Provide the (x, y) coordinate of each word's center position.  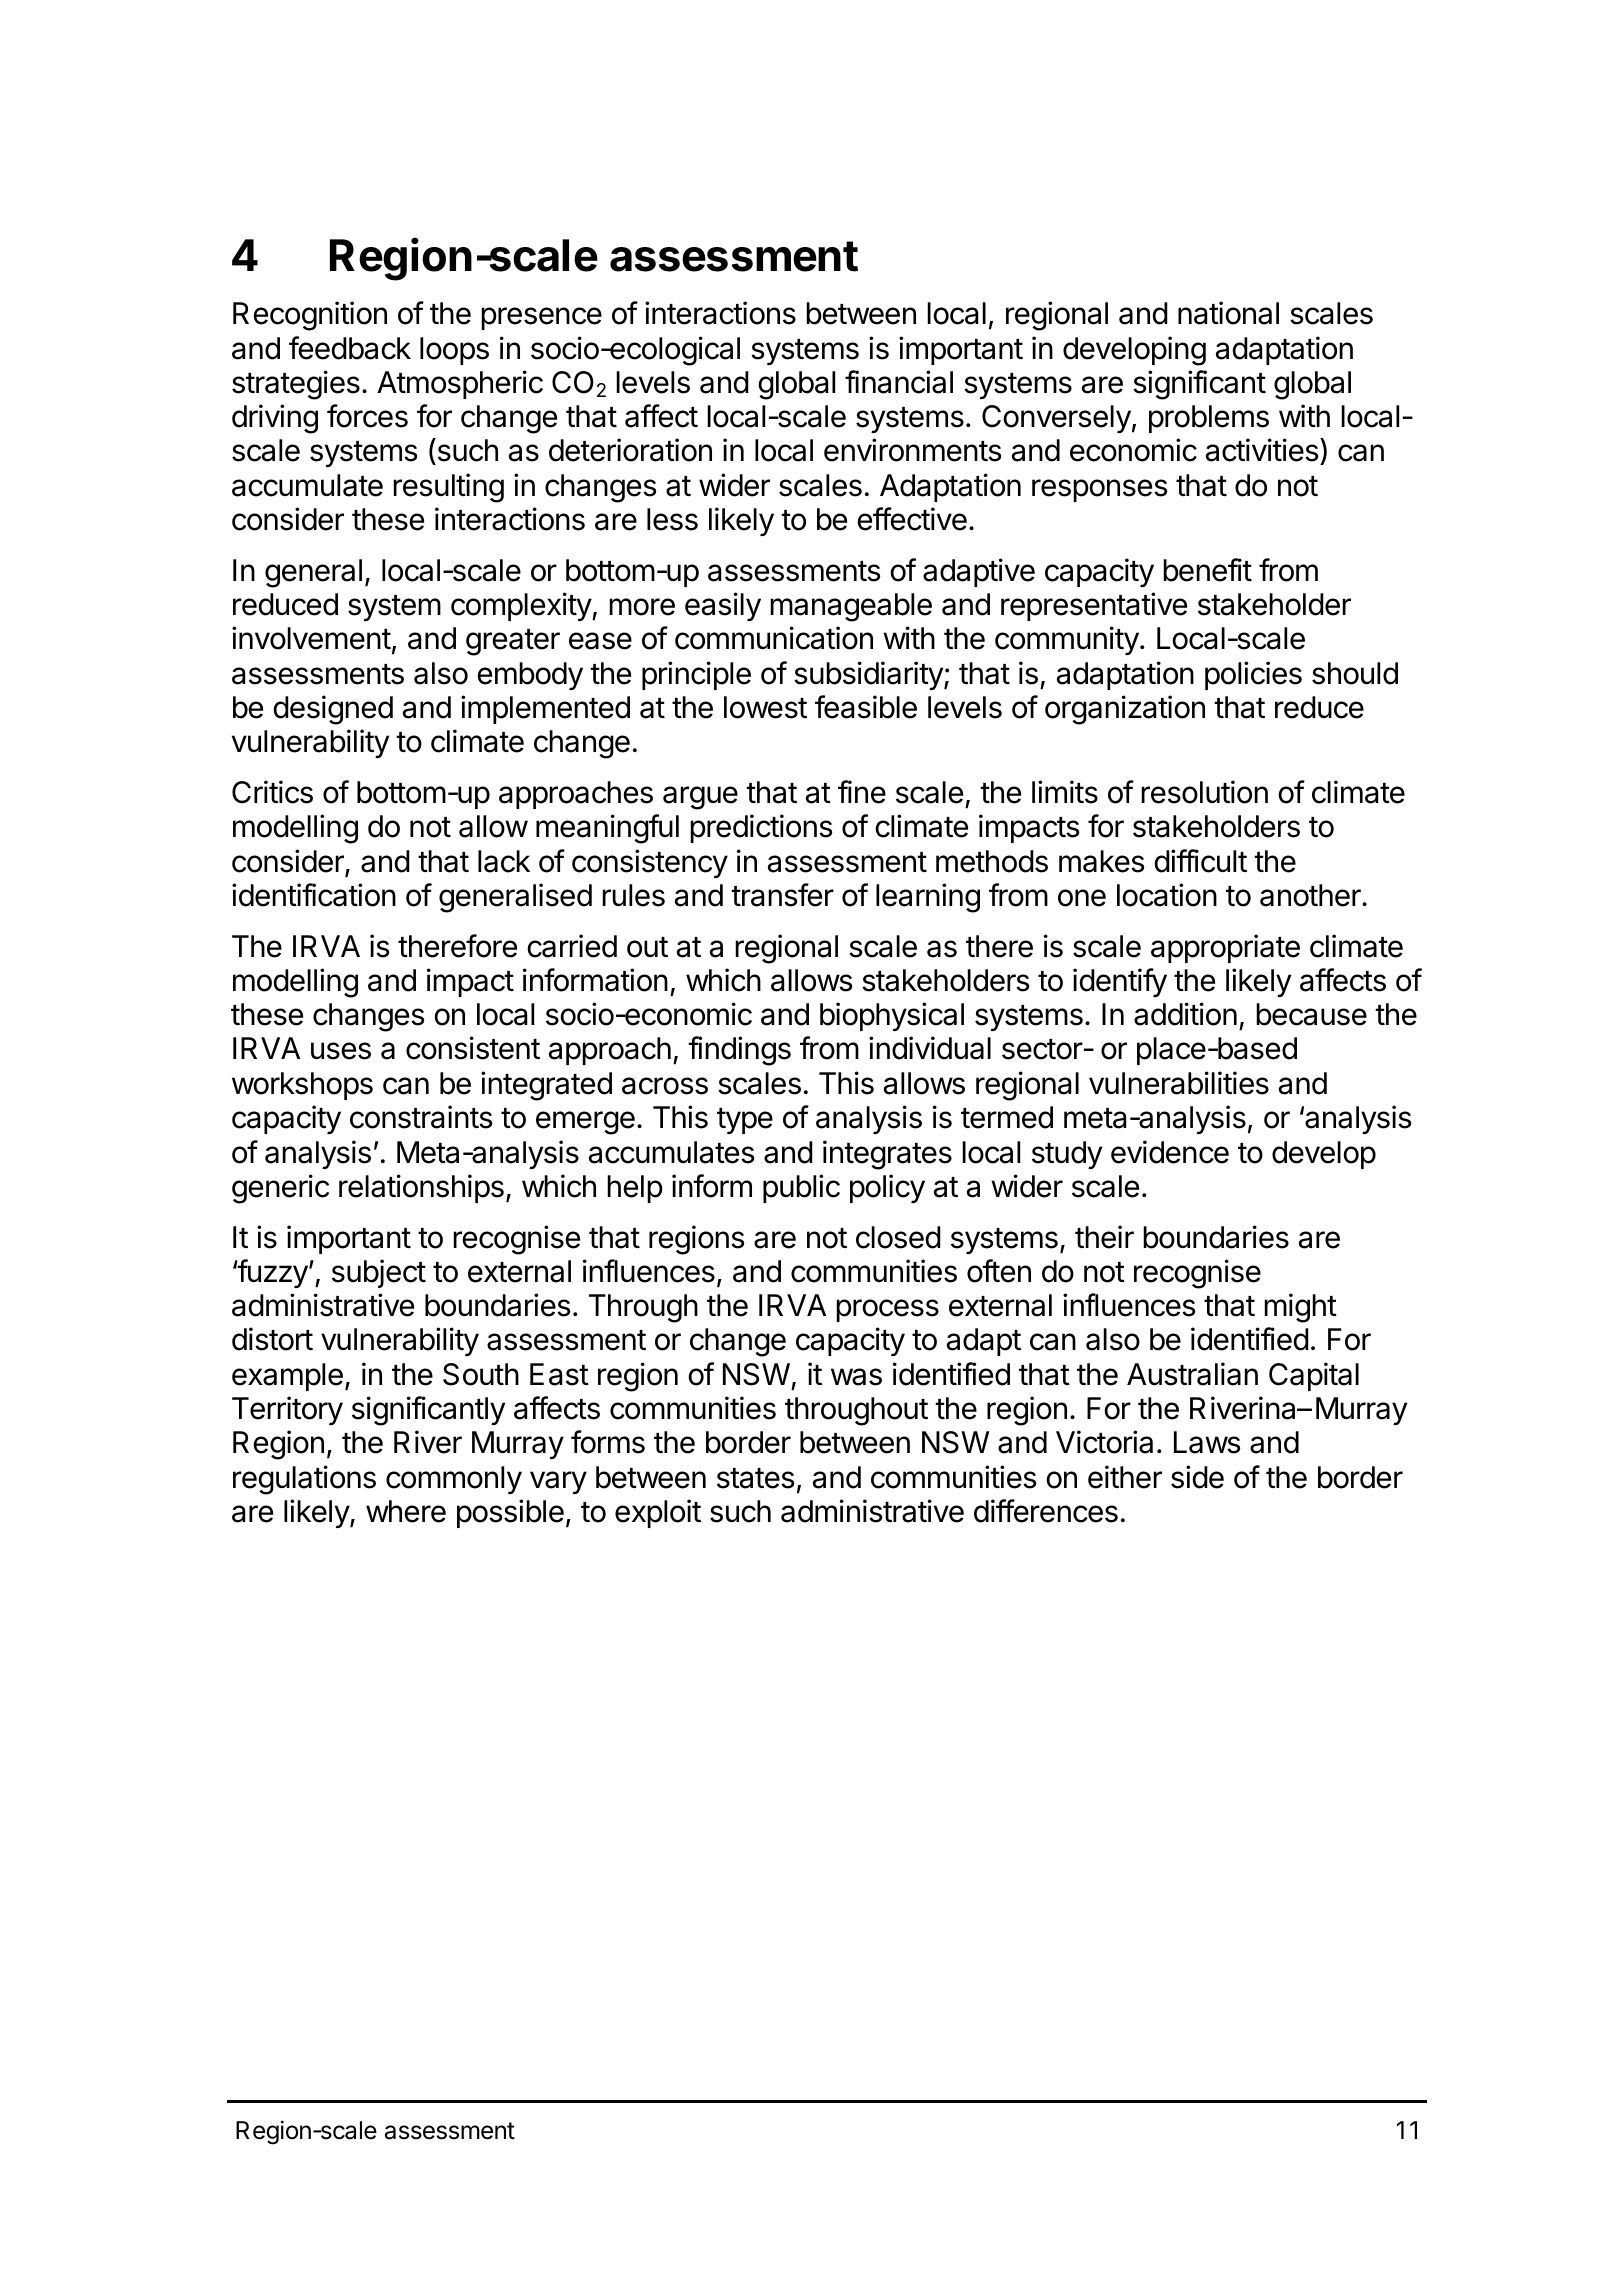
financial (899, 382)
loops (454, 351)
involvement (311, 638)
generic (280, 1189)
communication (774, 638)
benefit (1207, 570)
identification (314, 895)
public (801, 1188)
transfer (782, 895)
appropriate (1225, 948)
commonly (454, 1480)
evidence (1170, 1152)
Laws (1207, 1442)
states (756, 1478)
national (1228, 313)
